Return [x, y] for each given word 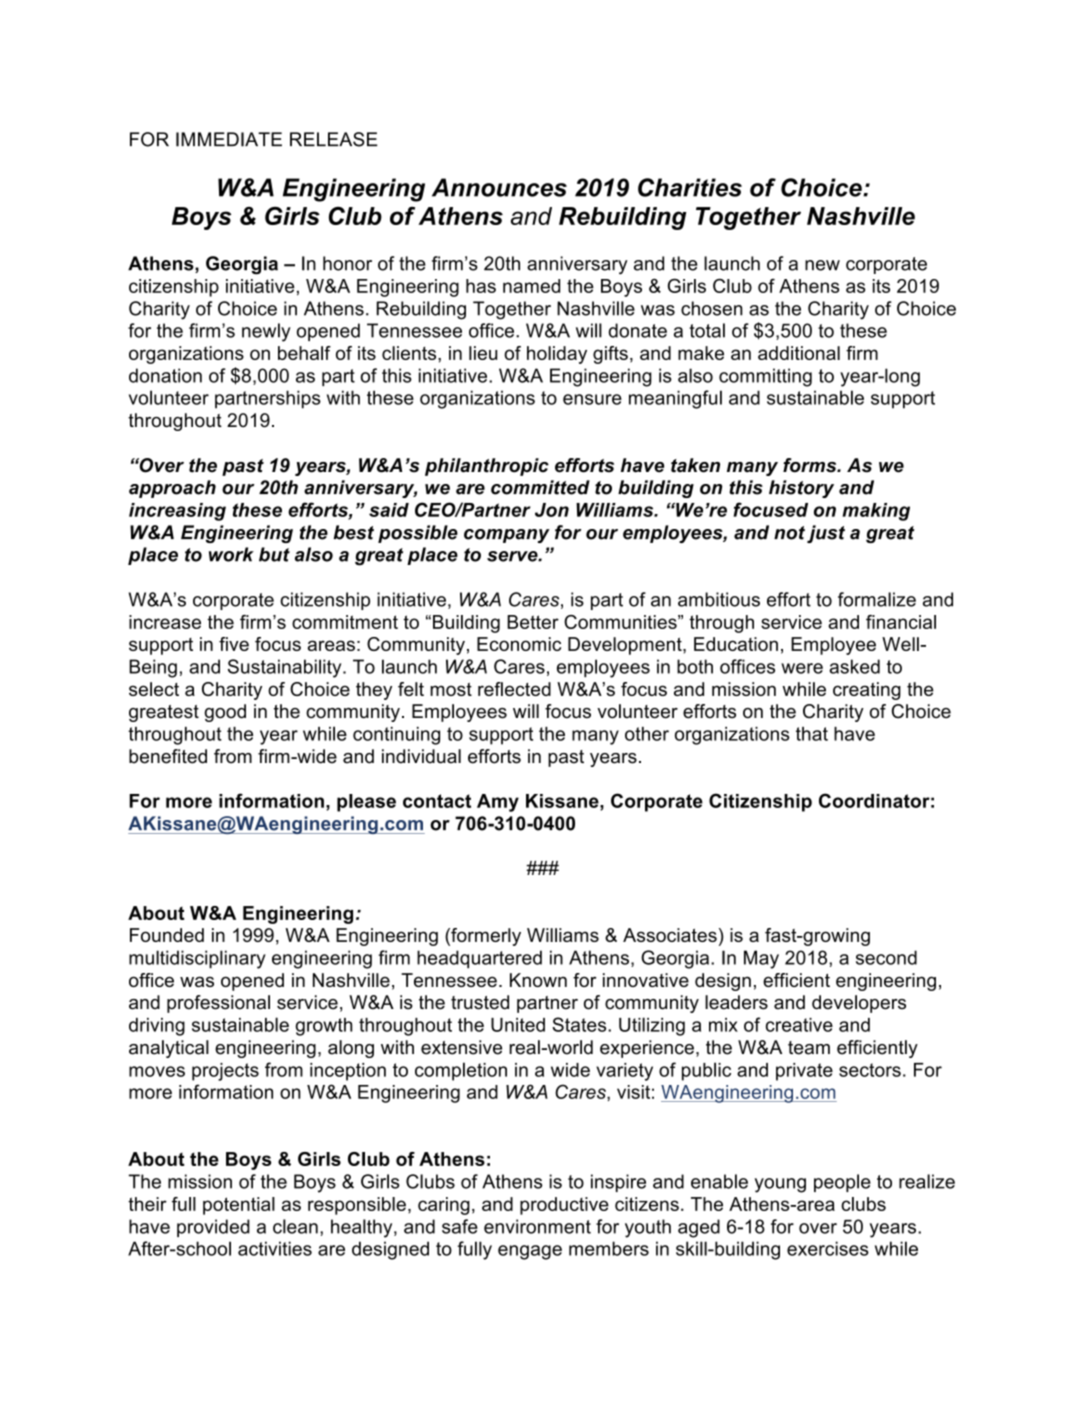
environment [537, 1226]
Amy [498, 803]
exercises [828, 1248]
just [826, 534]
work [231, 554]
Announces [499, 187]
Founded [167, 935]
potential [239, 1206]
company [507, 536]
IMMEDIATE [229, 139]
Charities [690, 187]
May [761, 959]
